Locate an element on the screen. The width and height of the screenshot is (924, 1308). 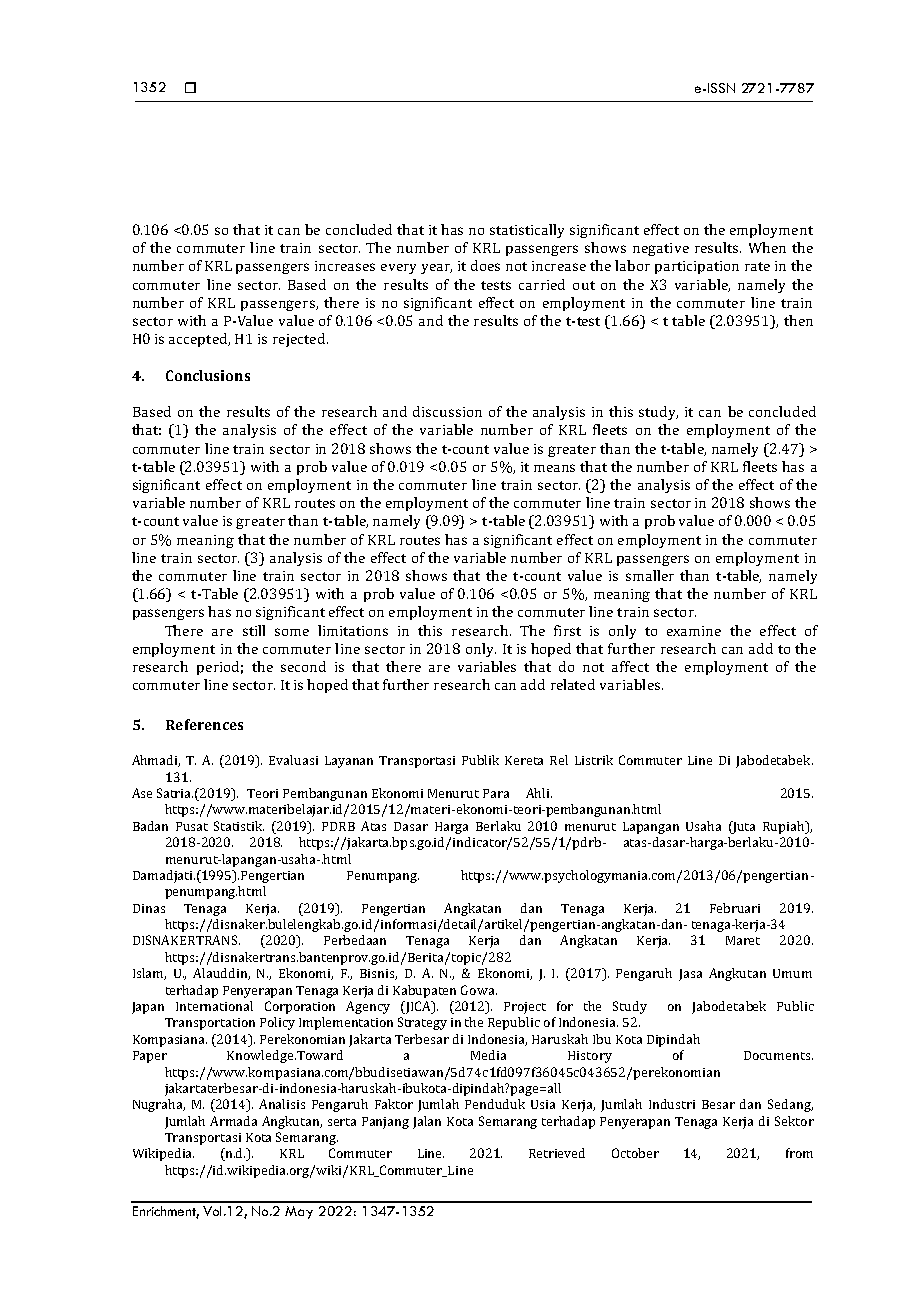
May is located at coordinates (299, 1212).
